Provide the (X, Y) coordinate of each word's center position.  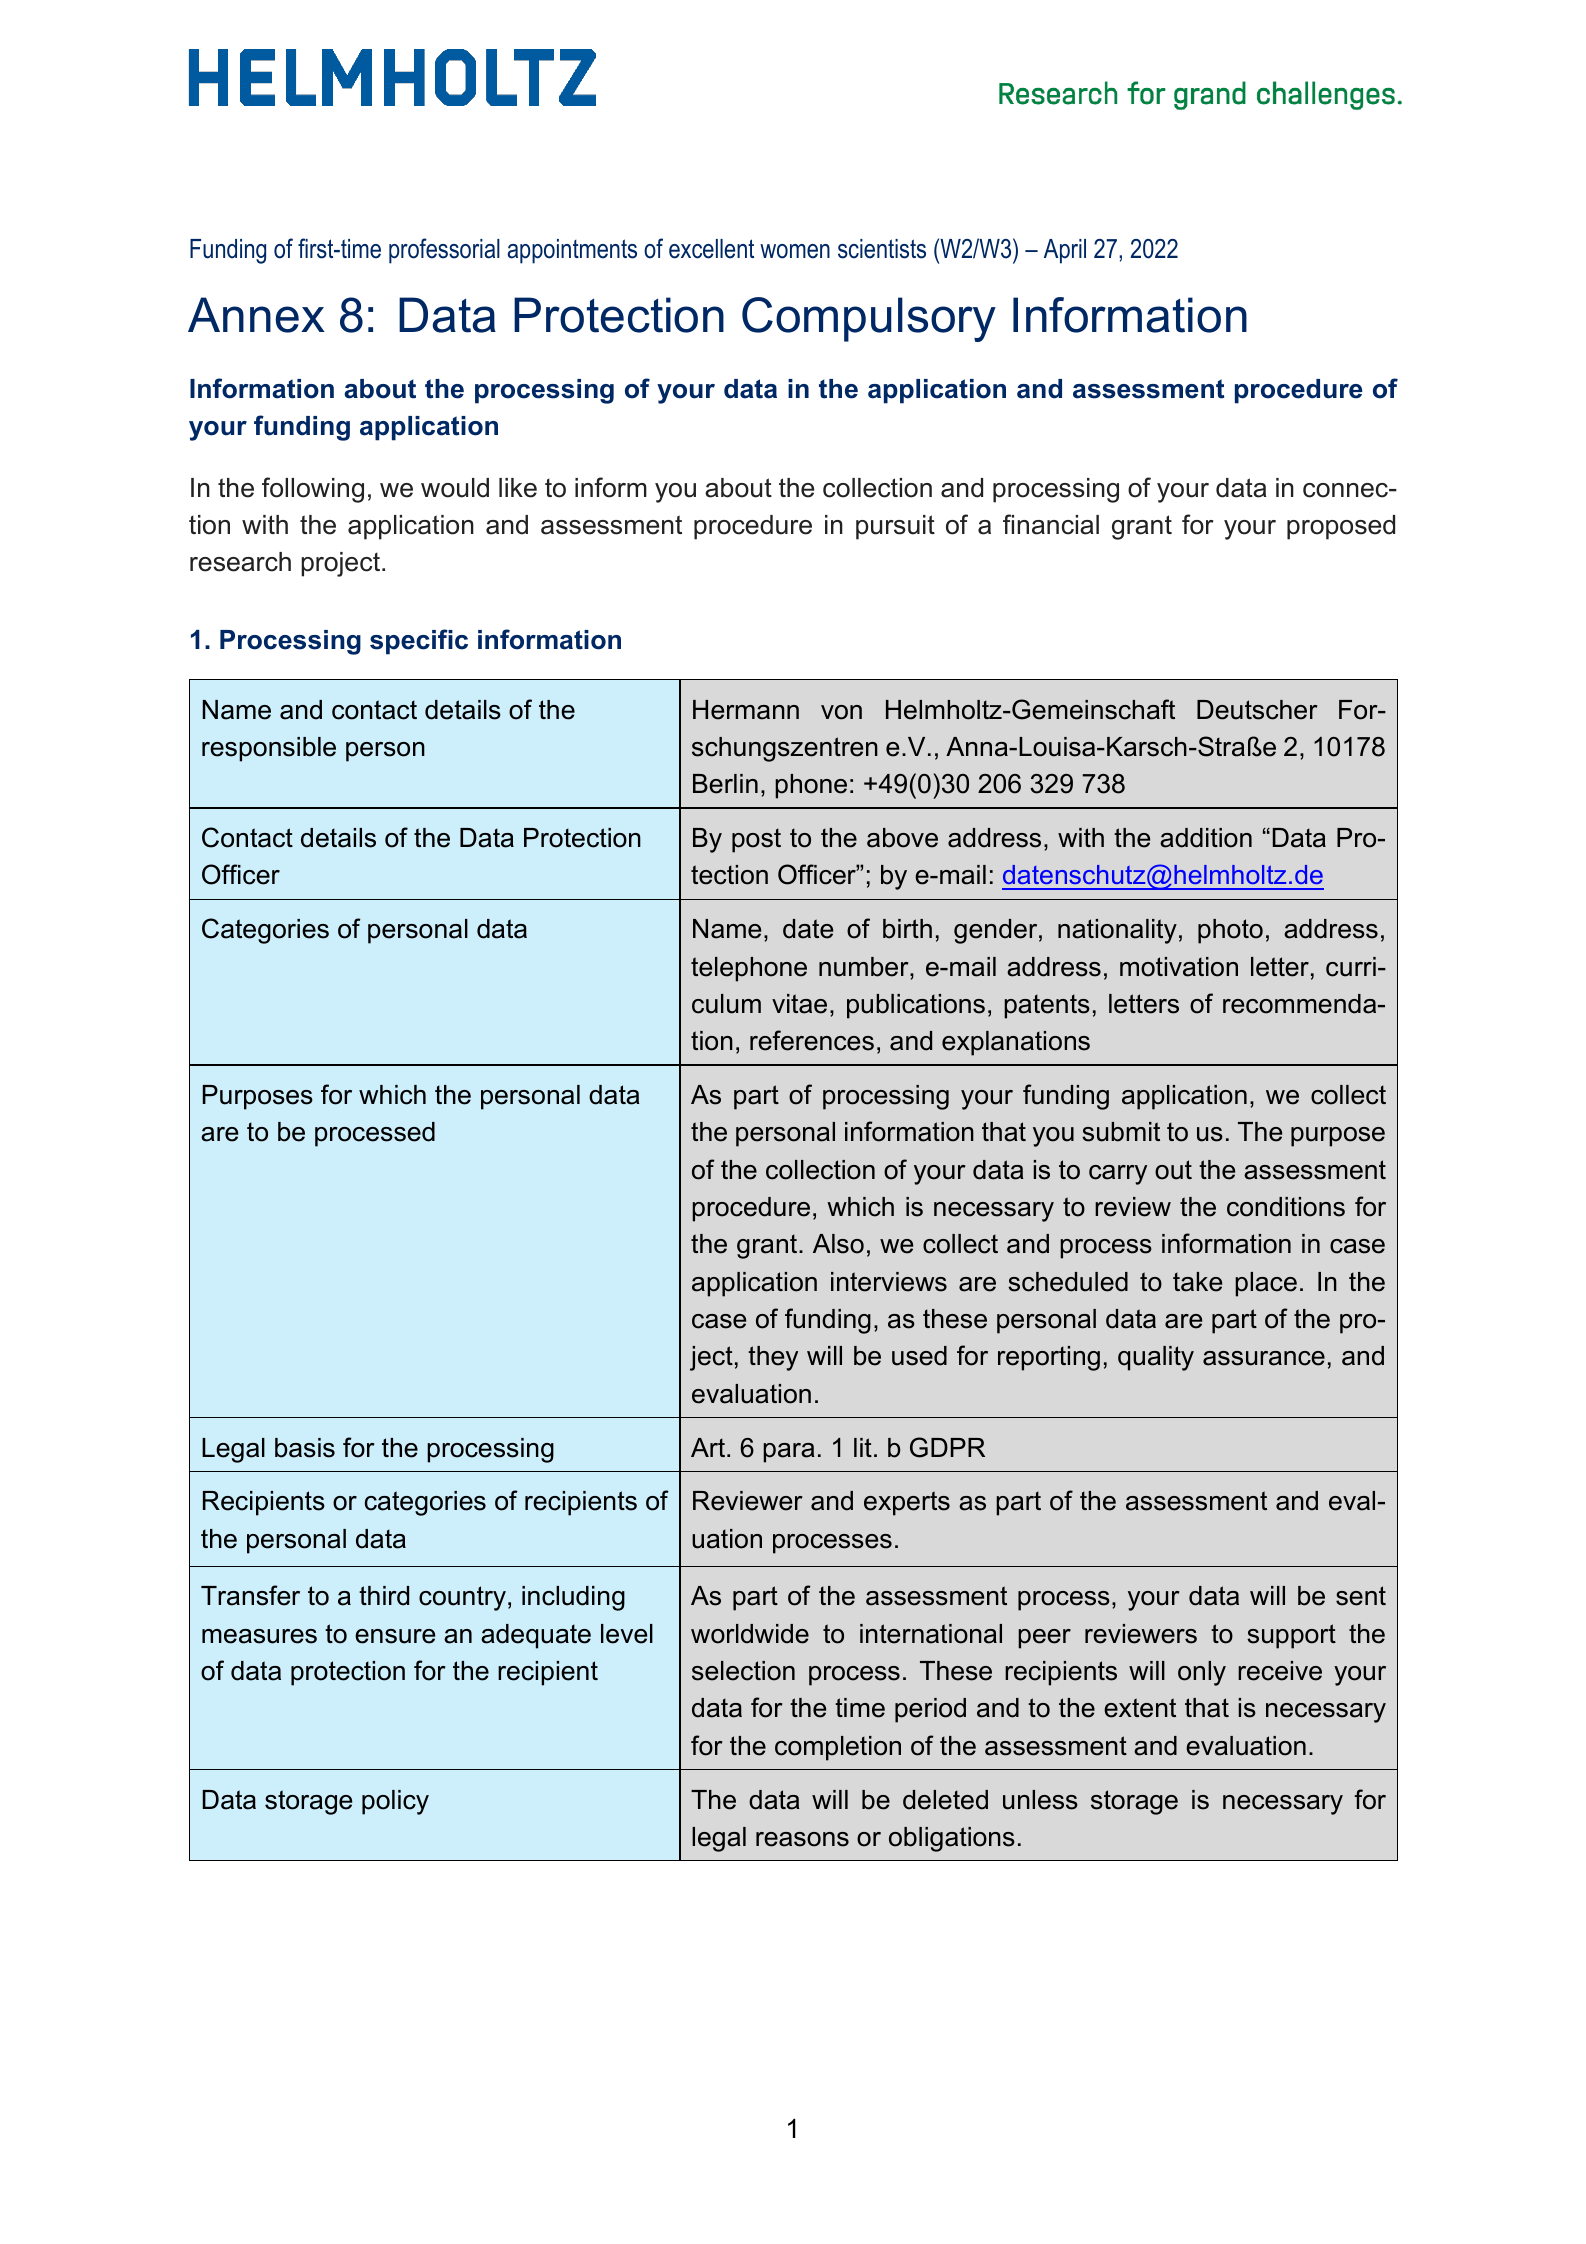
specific (419, 642)
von (841, 712)
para (789, 1453)
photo (1230, 931)
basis (305, 1448)
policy (395, 1802)
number (865, 967)
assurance (1264, 1358)
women (795, 251)
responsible (269, 749)
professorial (444, 251)
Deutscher (1257, 710)
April (1065, 251)
